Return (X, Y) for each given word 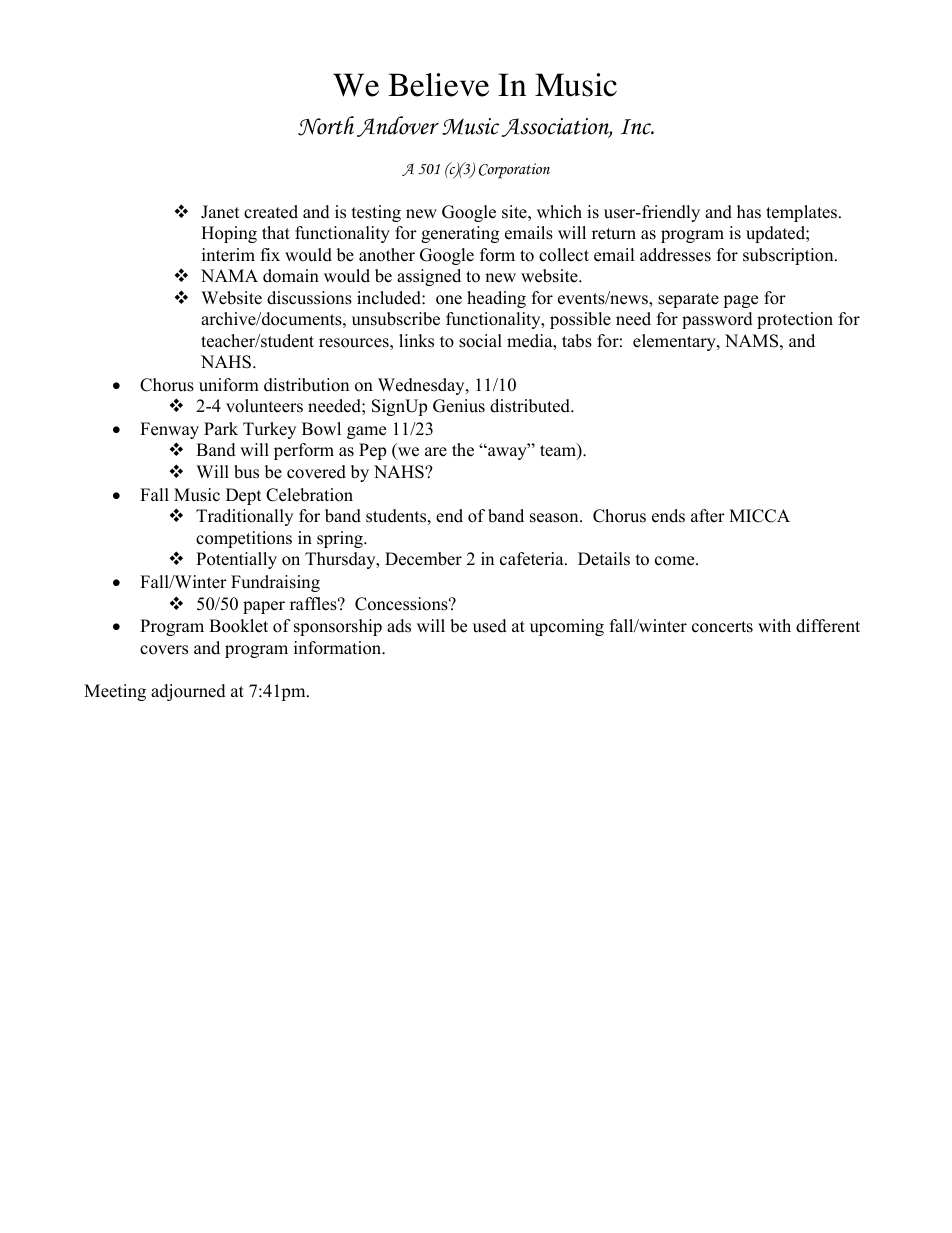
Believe (438, 85)
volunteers (264, 406)
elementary (675, 342)
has (749, 212)
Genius (459, 406)
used (490, 626)
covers (164, 650)
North (326, 126)
